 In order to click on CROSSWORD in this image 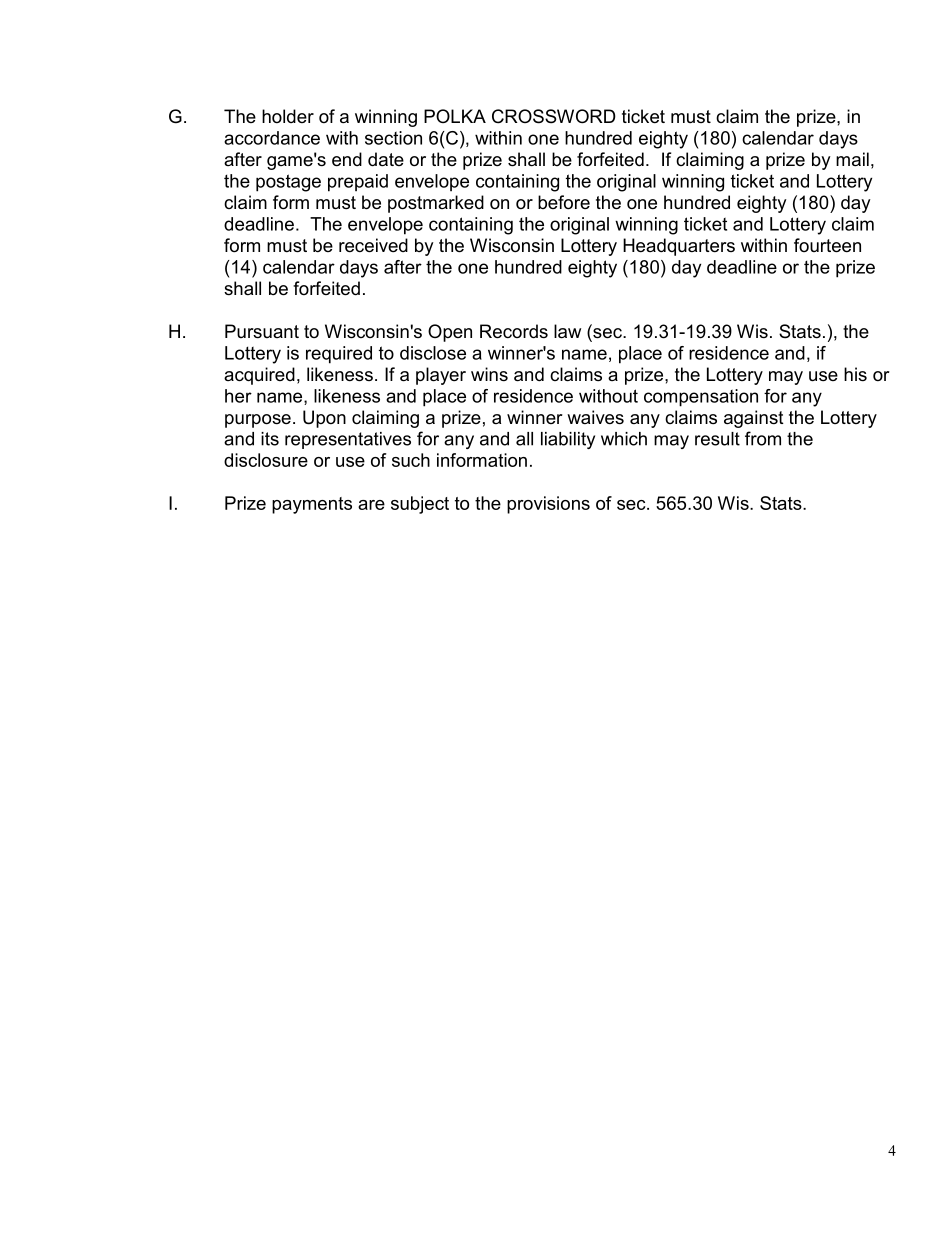, I will do `click(554, 116)`.
